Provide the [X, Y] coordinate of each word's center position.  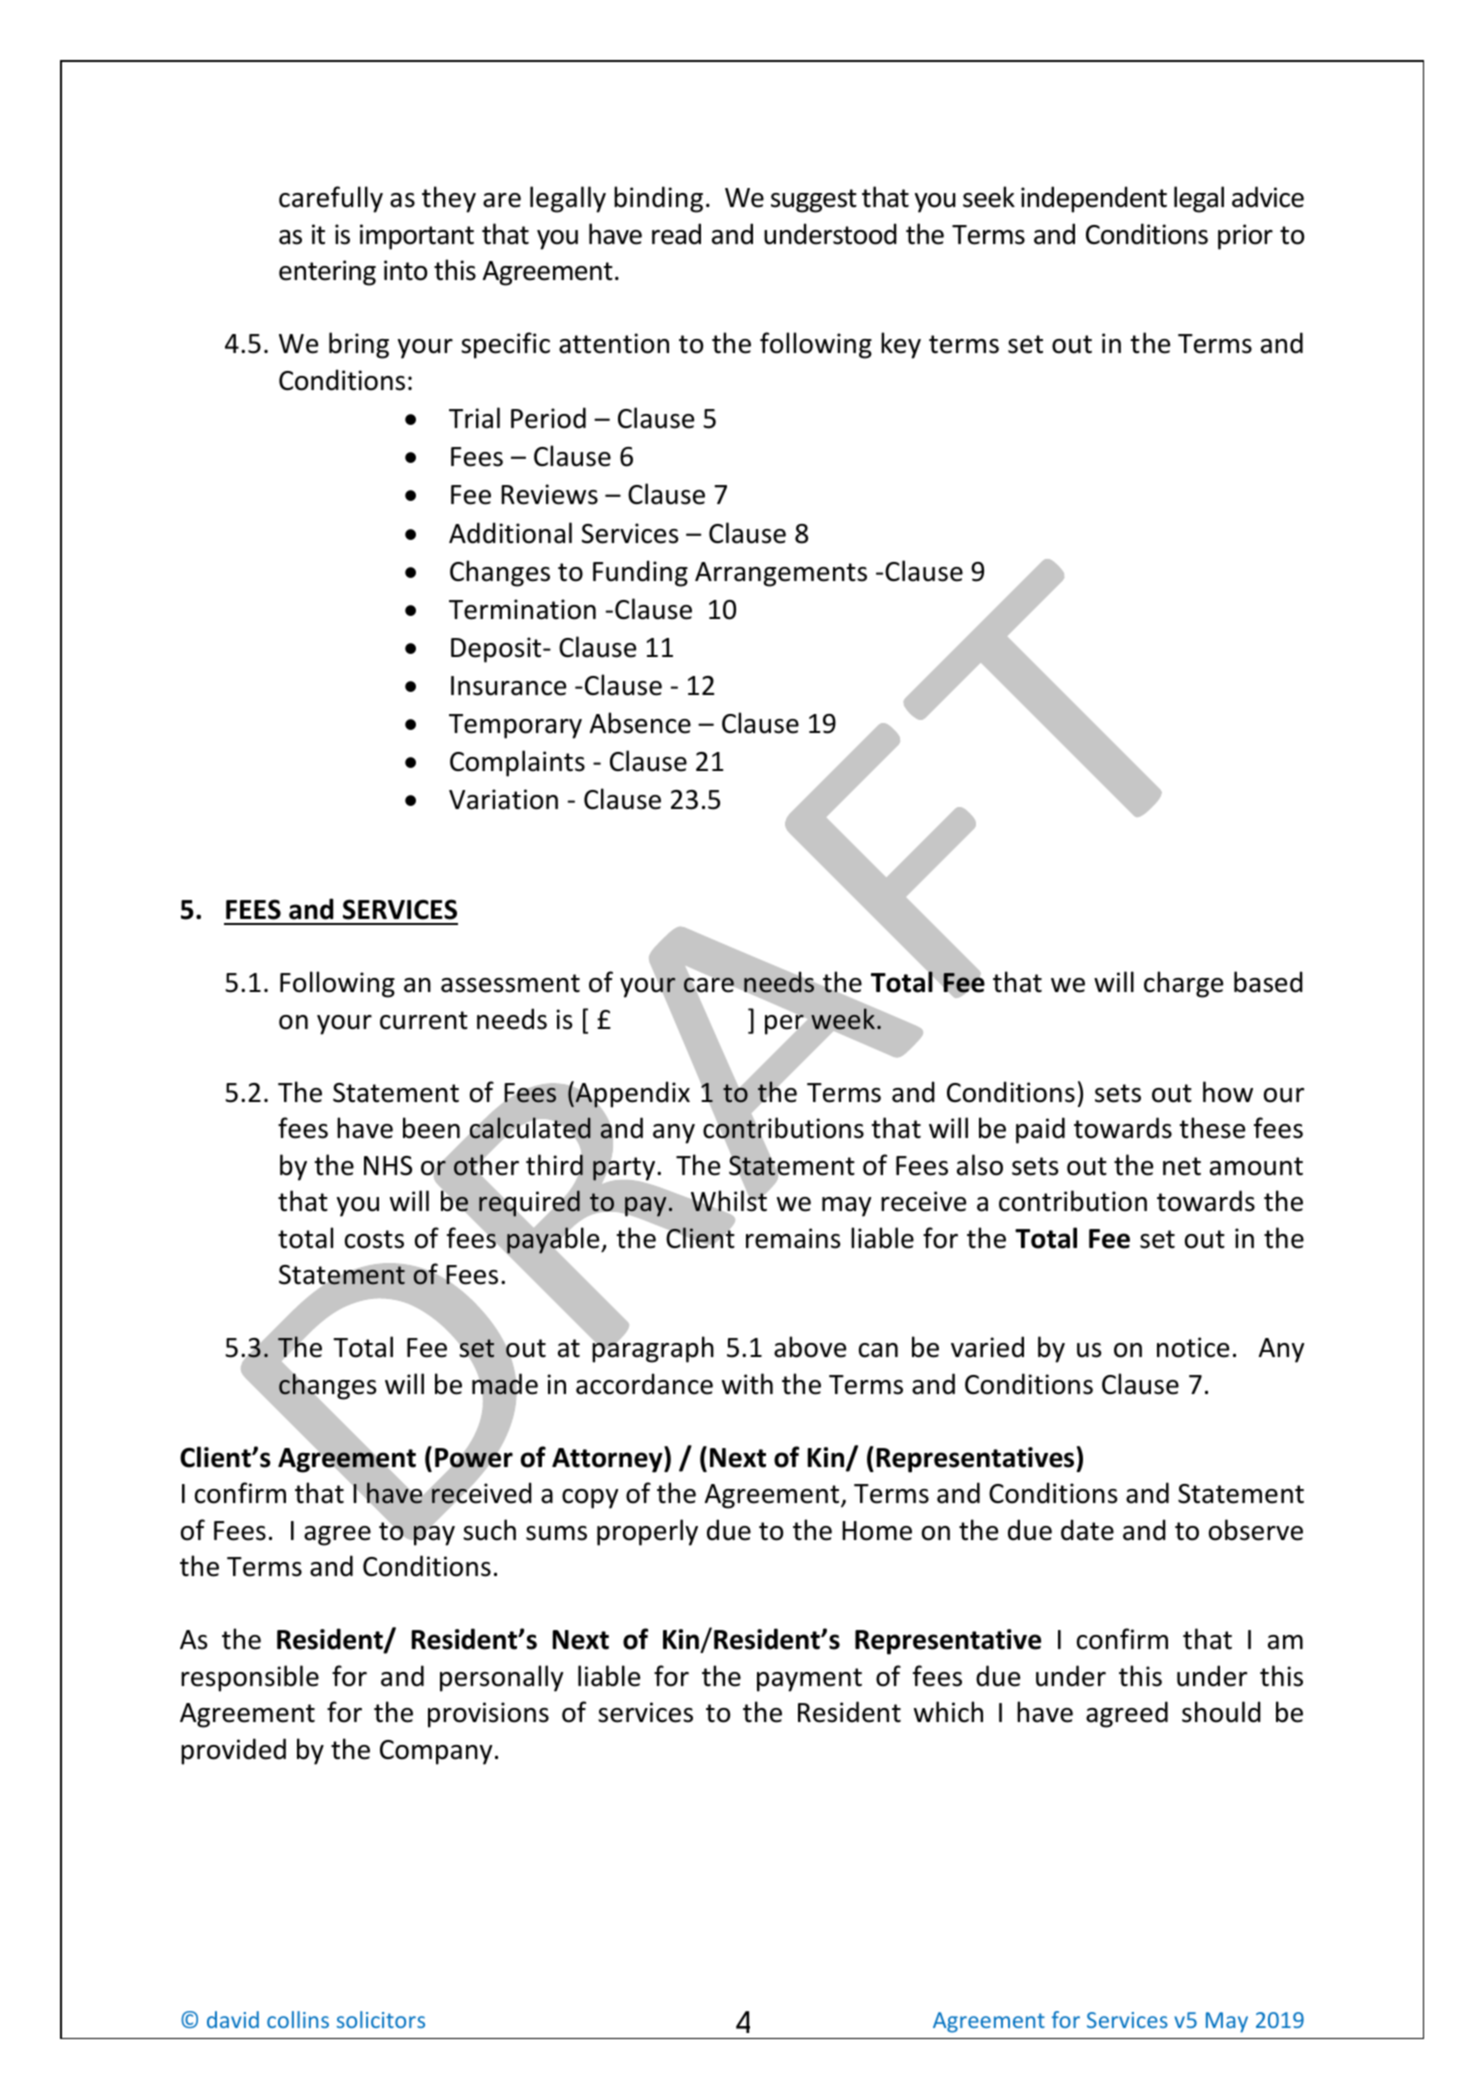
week [844, 1018]
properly [647, 1532]
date [1087, 1530]
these [1212, 1128]
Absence [640, 723]
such [489, 1530]
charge [1183, 984]
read [676, 234]
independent [1094, 199]
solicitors [381, 2019]
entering [327, 273]
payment [809, 1680]
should [1221, 1712]
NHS [388, 1166]
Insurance [508, 686]
